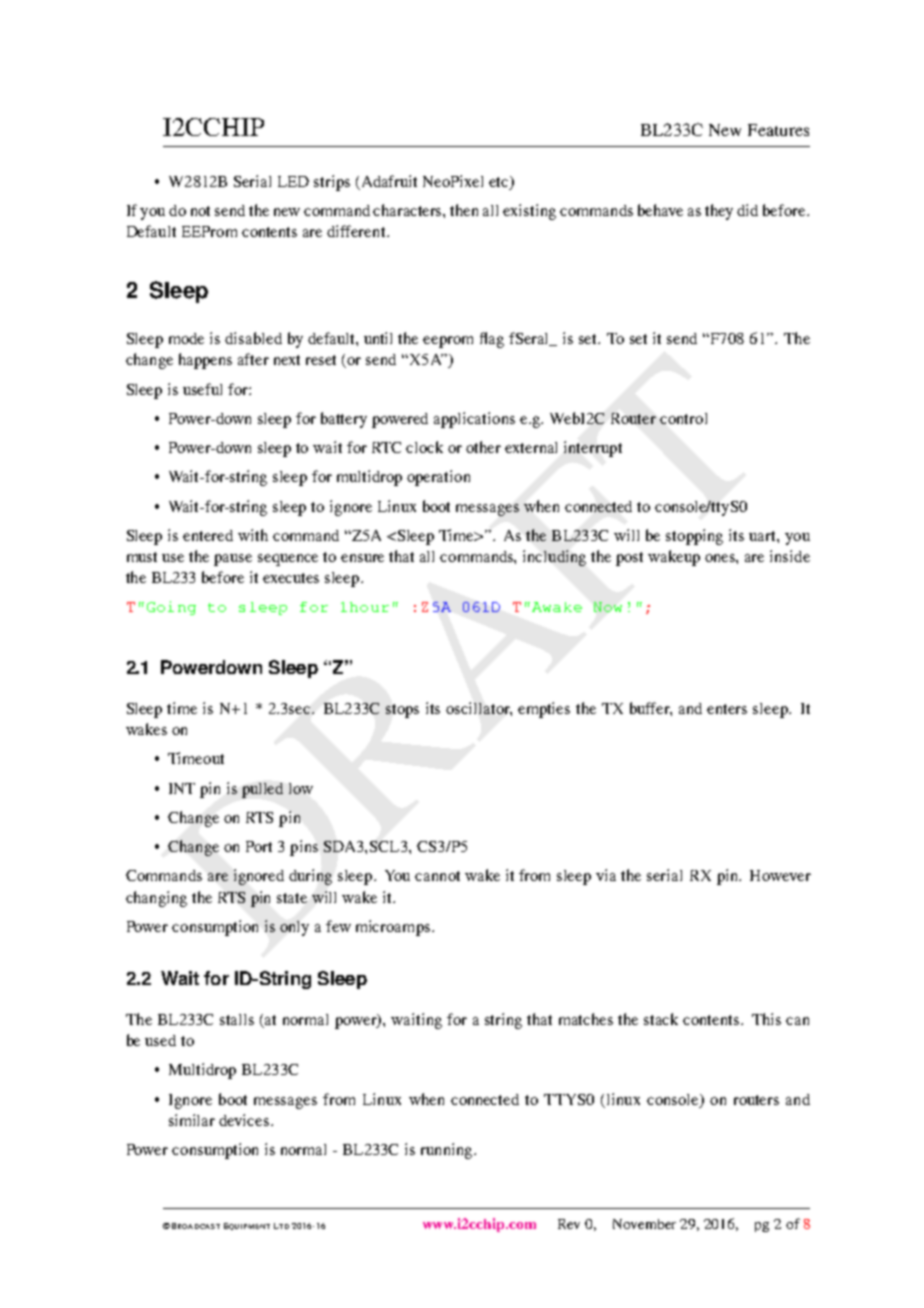 This screenshot has height=1308, width=924. Describe the element at coordinates (780, 875) in the screenshot. I see `However` at that location.
